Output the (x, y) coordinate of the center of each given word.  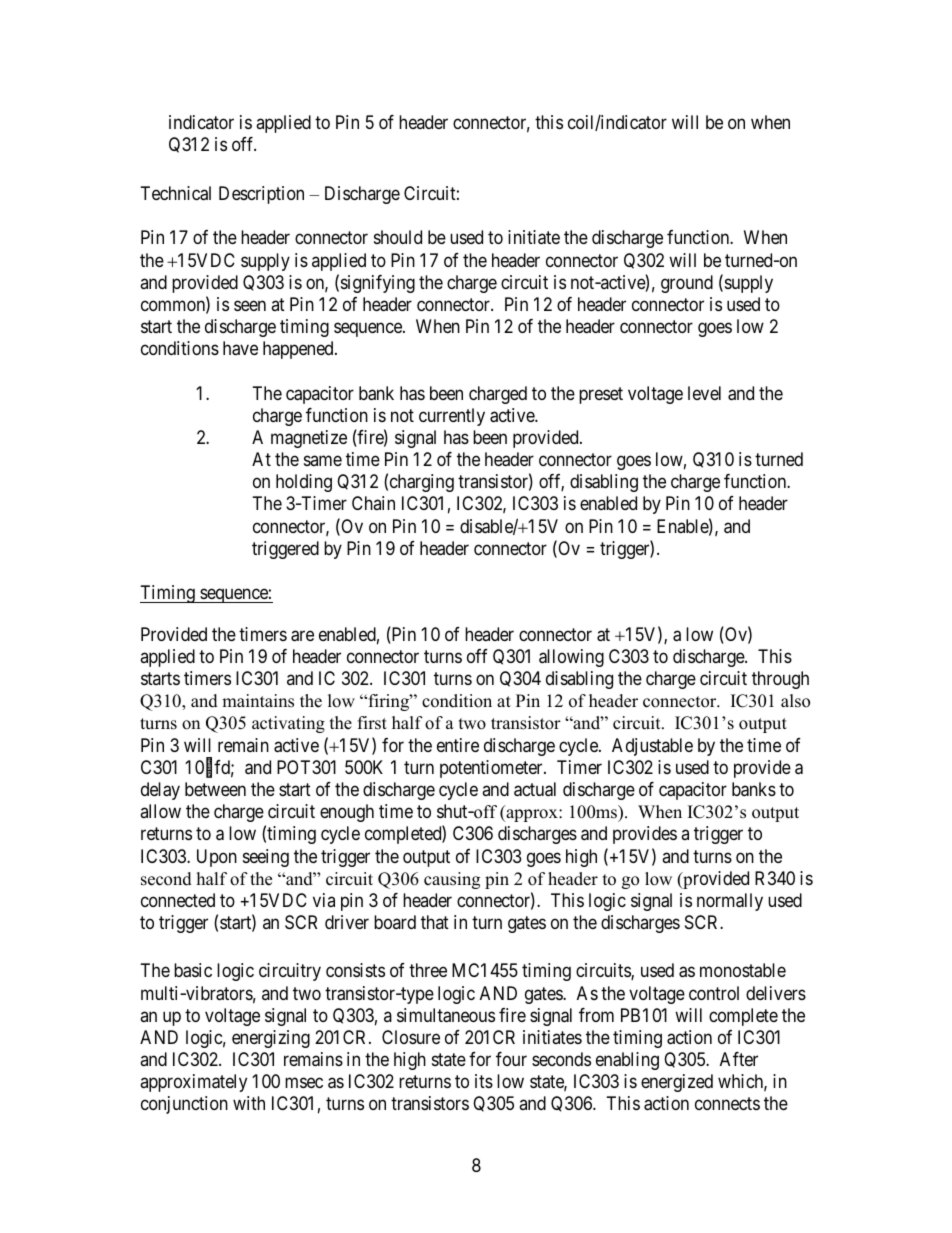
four (511, 1059)
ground (687, 284)
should (398, 237)
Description (261, 195)
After (739, 1059)
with (249, 1103)
